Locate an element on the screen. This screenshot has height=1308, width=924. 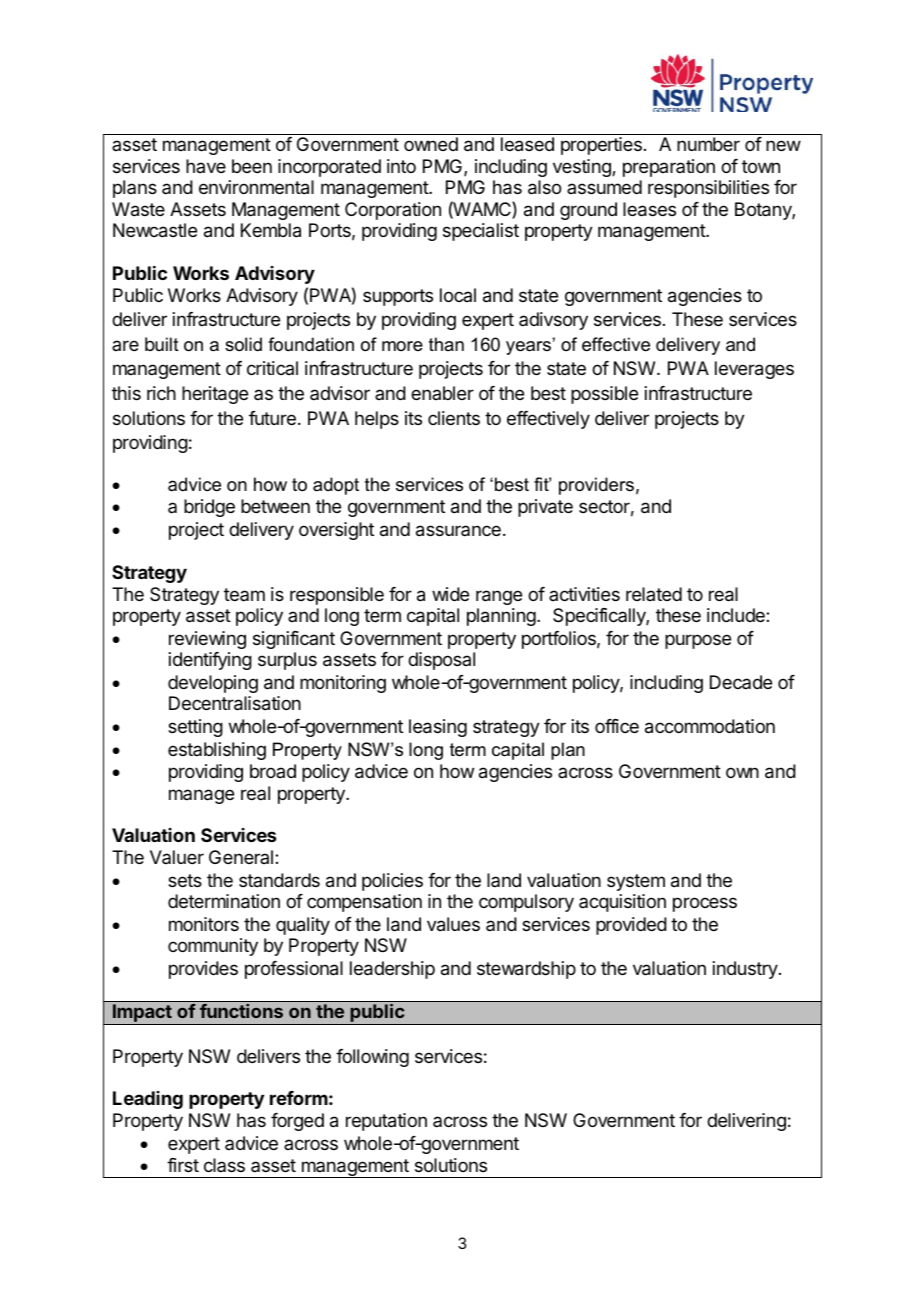
owned is located at coordinates (431, 144).
